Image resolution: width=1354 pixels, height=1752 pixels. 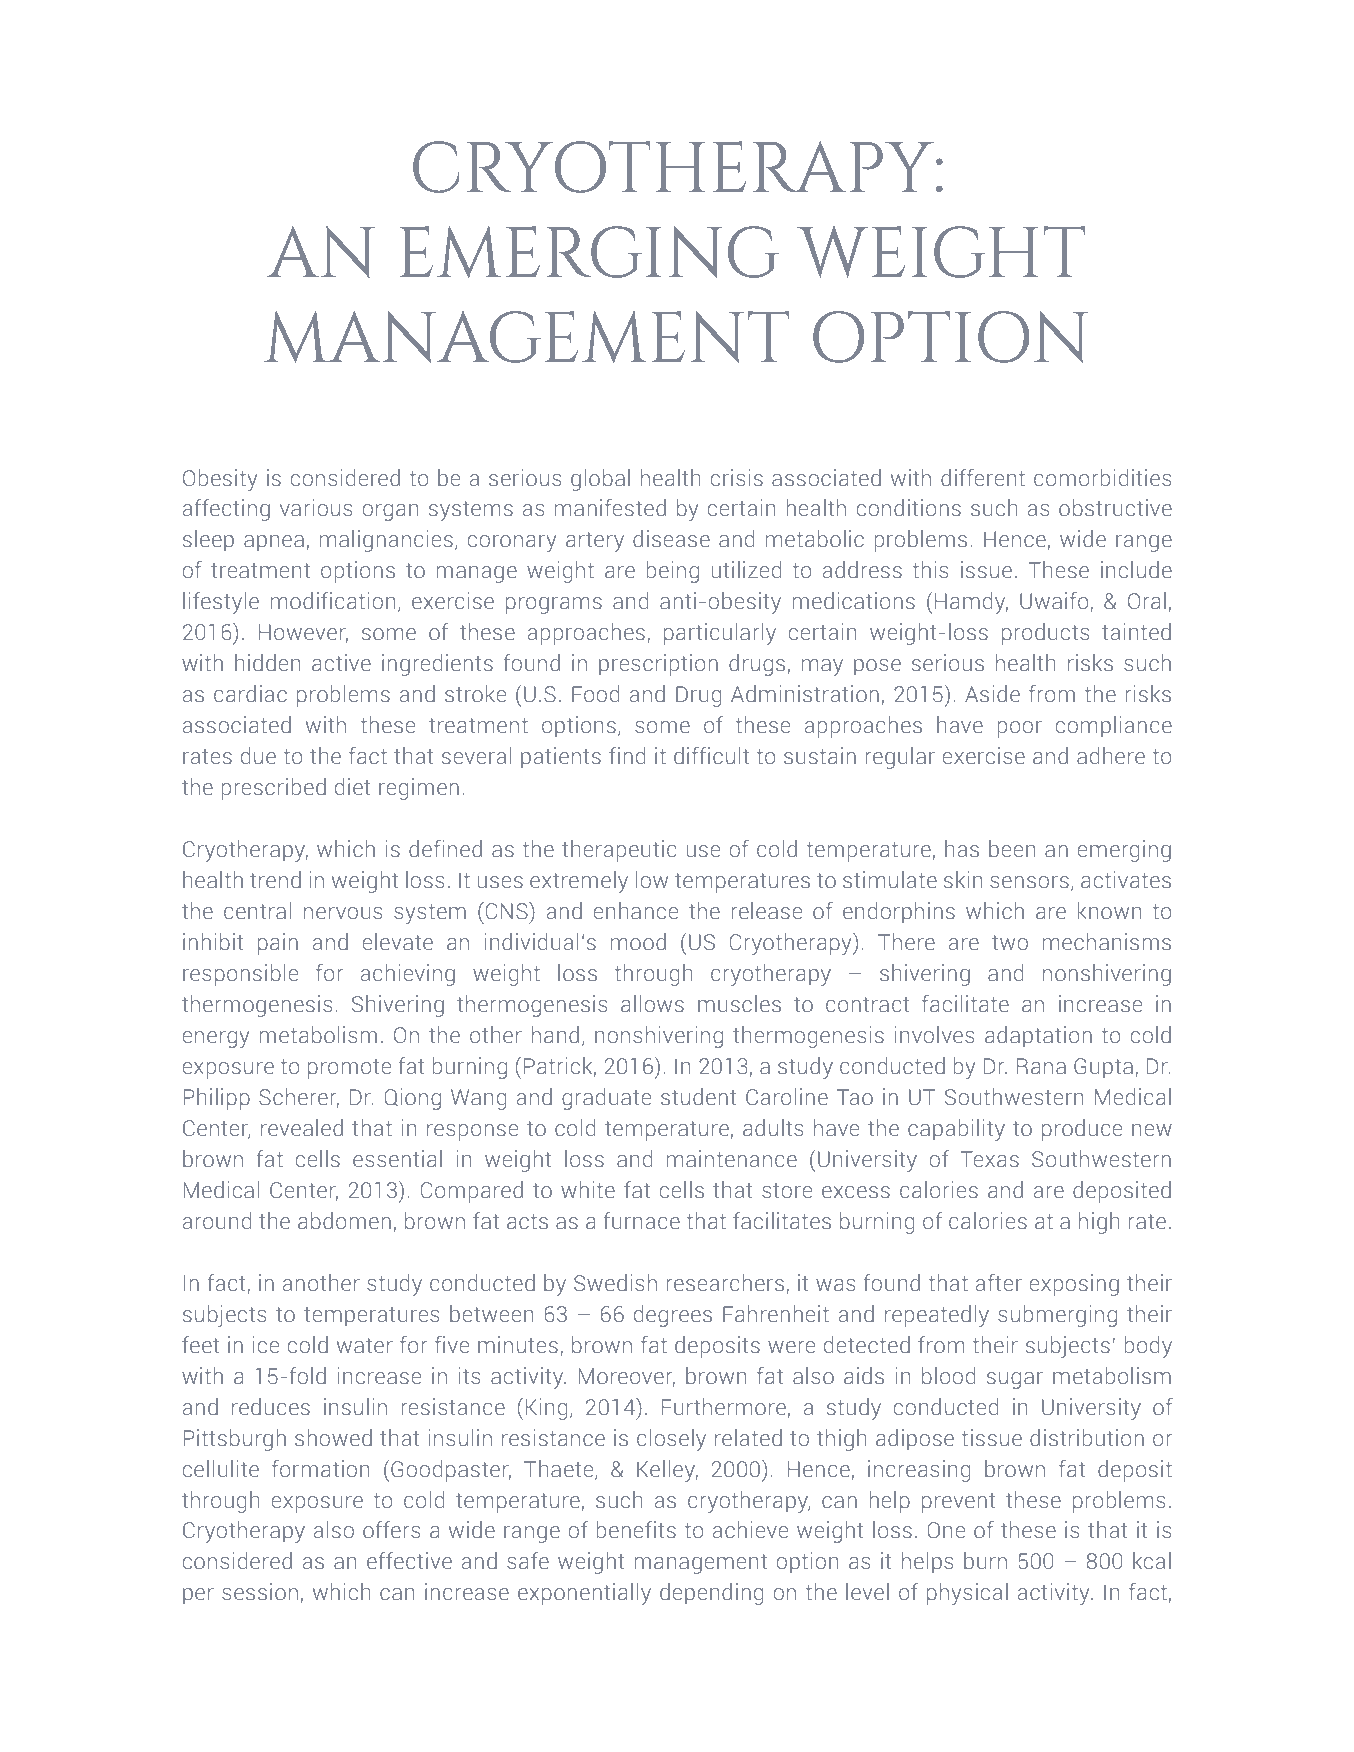 What do you see at coordinates (316, 508) in the image?
I see `various` at bounding box center [316, 508].
